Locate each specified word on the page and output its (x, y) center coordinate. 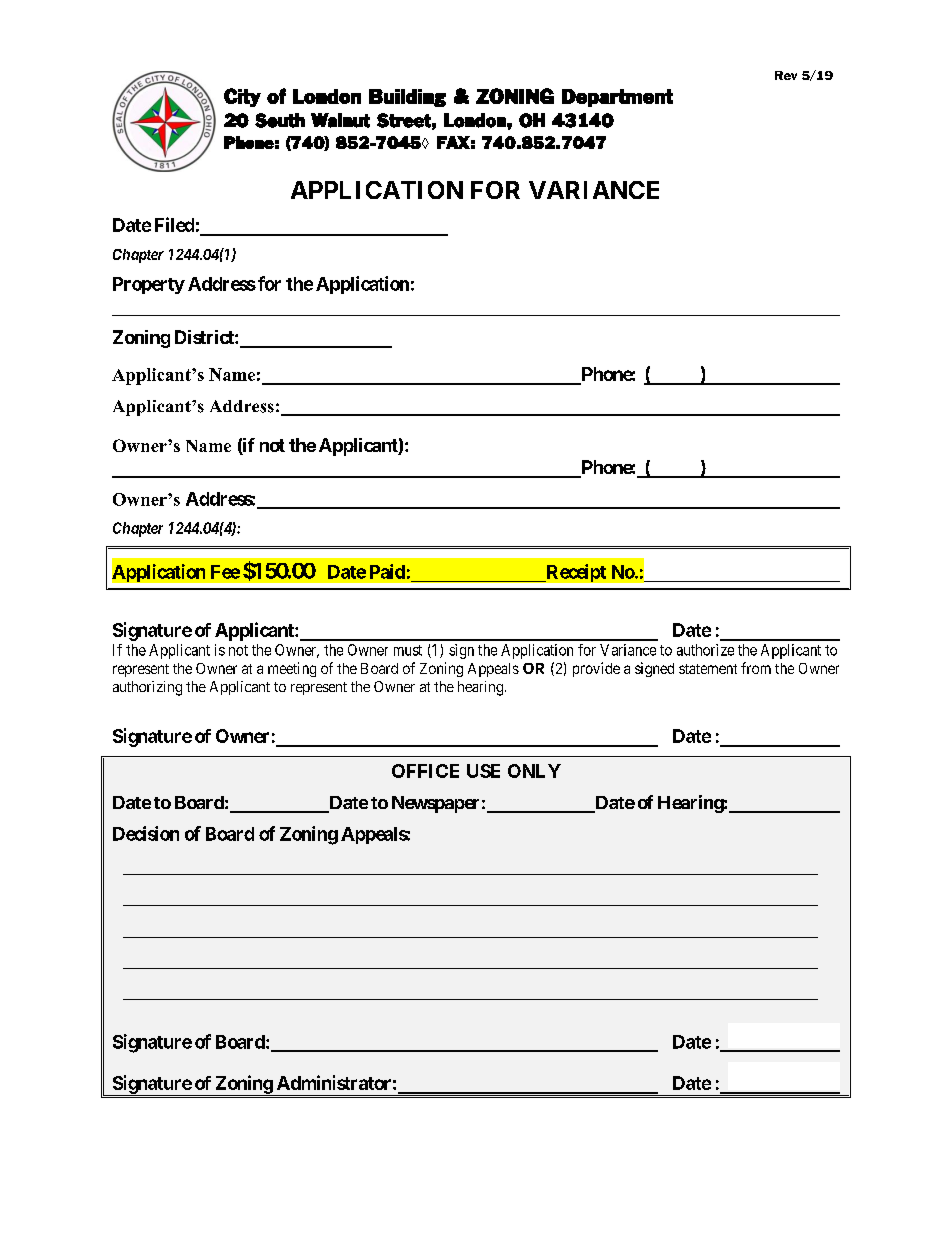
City (242, 97)
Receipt (575, 573)
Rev (786, 75)
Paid (387, 571)
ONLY (534, 771)
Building (407, 98)
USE (483, 771)
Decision (146, 833)
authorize (705, 650)
